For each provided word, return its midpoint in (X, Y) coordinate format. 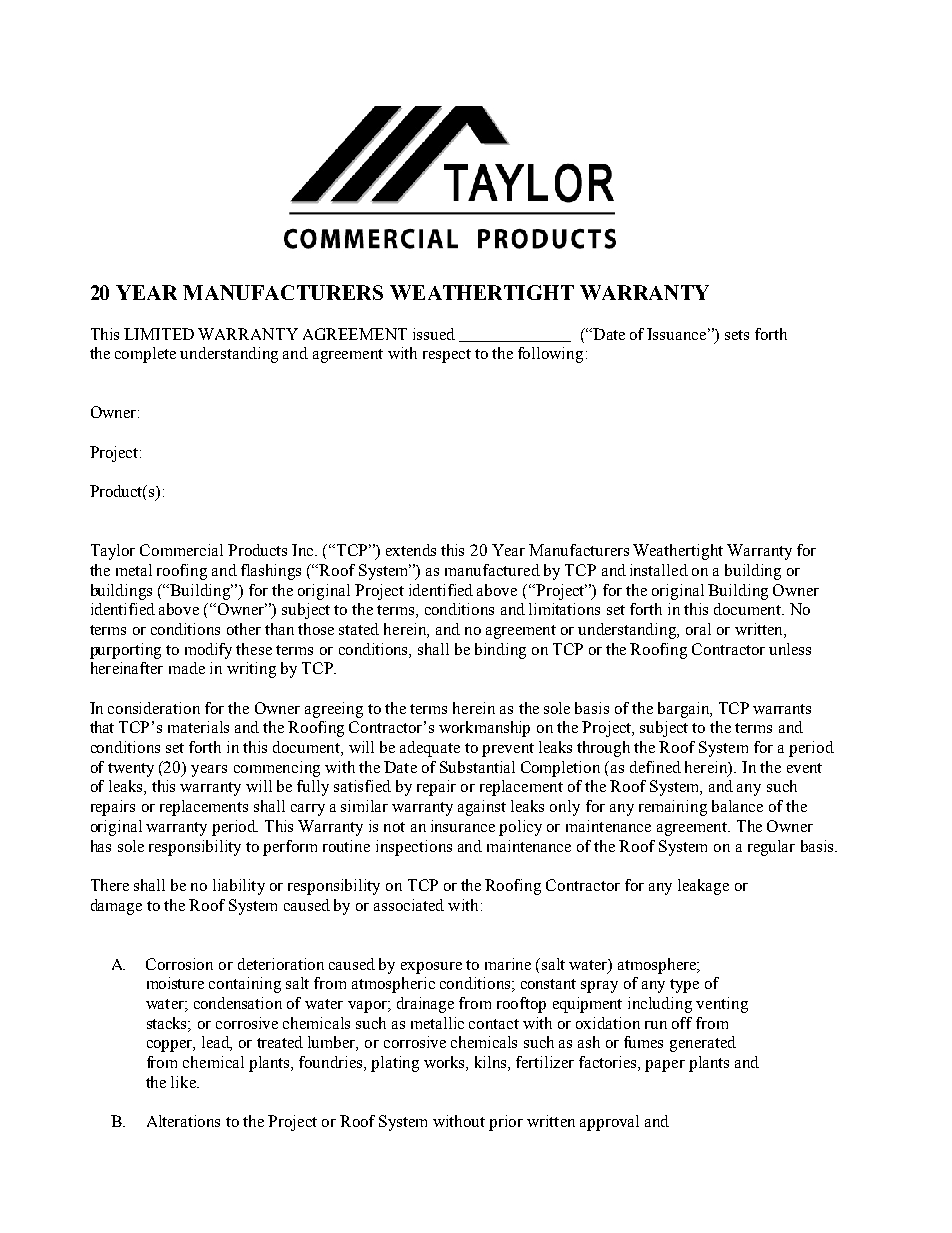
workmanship (484, 729)
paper (665, 1066)
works (445, 1063)
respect (447, 356)
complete (145, 355)
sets (737, 335)
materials (198, 727)
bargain (685, 710)
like (185, 1082)
